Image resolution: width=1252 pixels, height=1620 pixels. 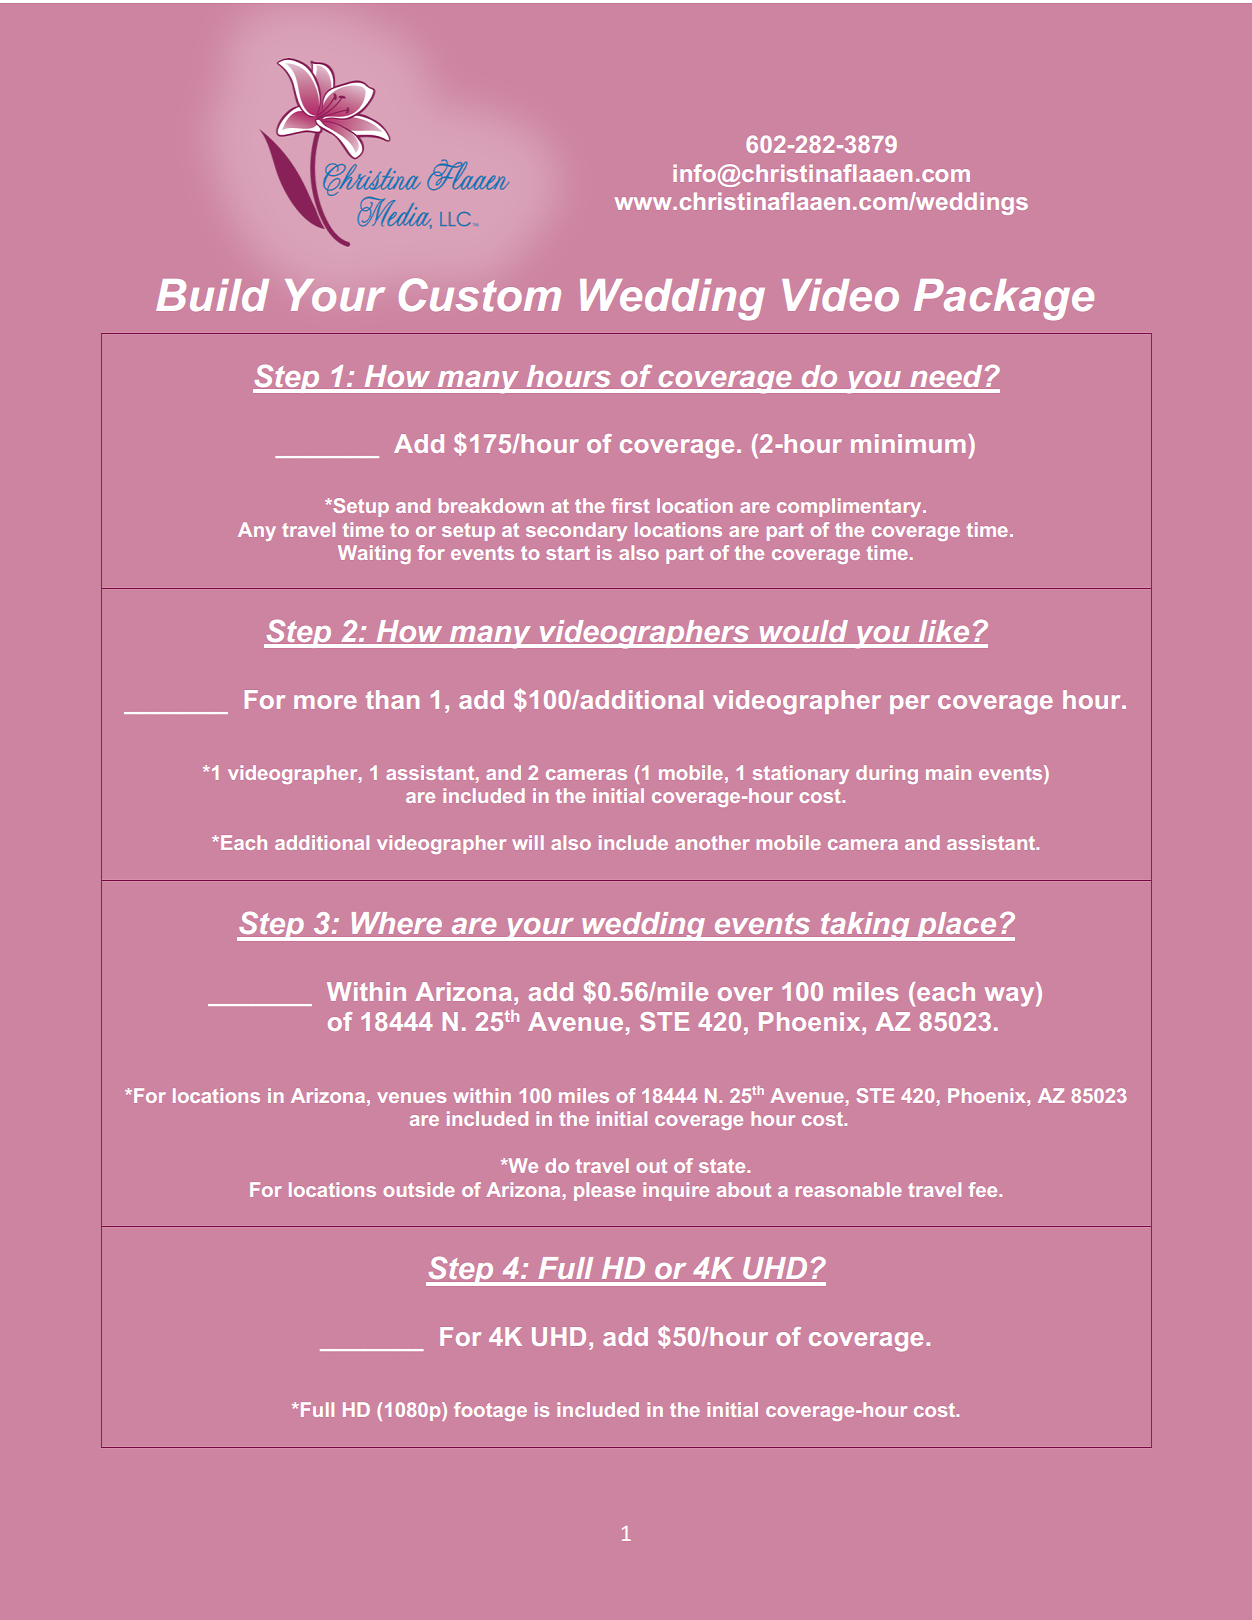 I want to click on reasonable, so click(x=849, y=1189).
